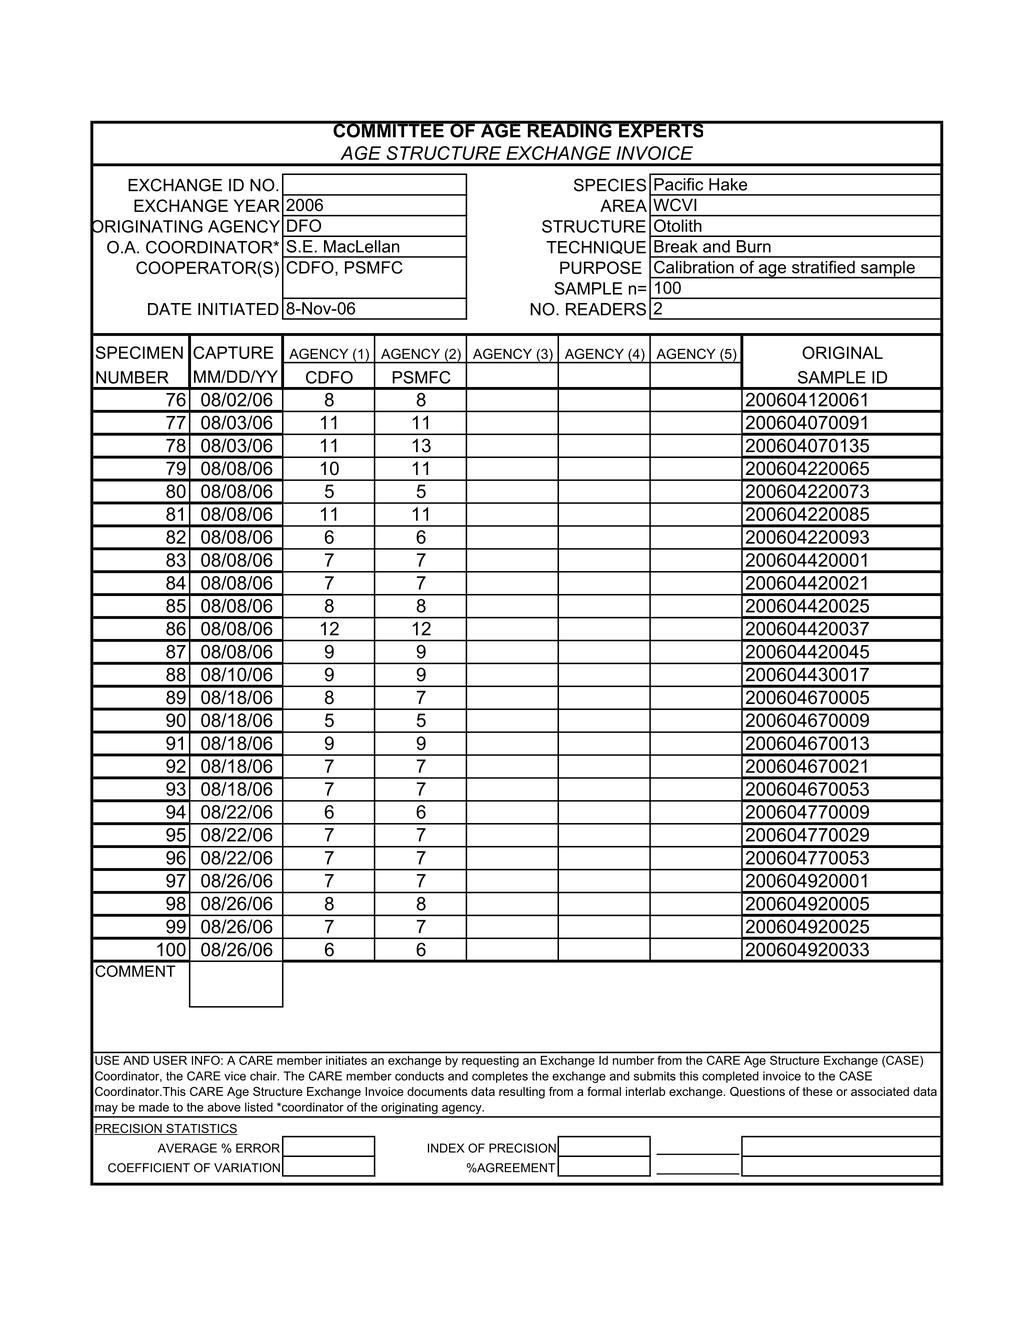 This document has width=1034, height=1338. I want to click on these, so click(818, 1091).
